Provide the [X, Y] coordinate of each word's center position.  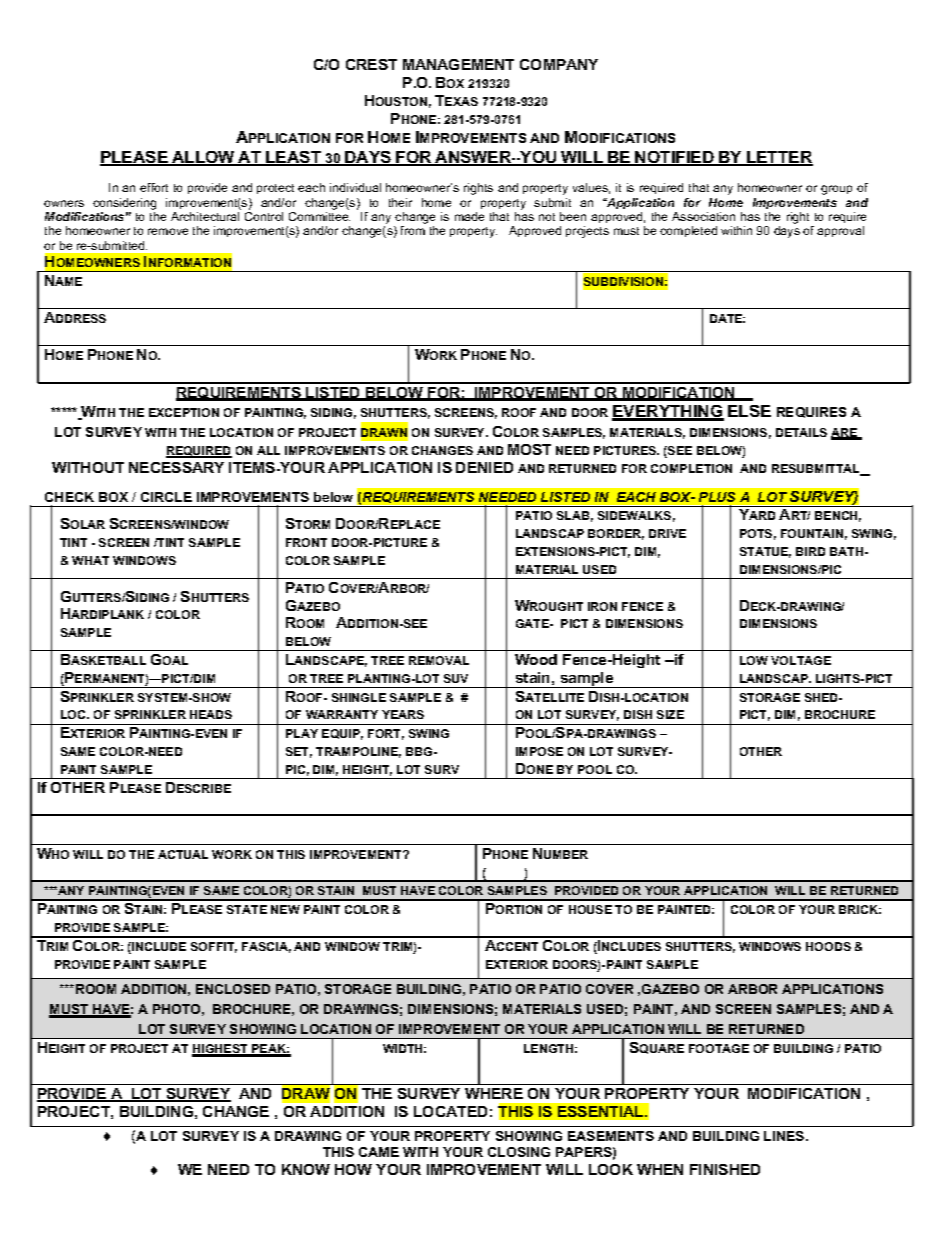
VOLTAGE [801, 660]
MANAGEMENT [458, 64]
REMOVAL [439, 660]
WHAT [90, 560]
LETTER [779, 158]
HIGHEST [221, 1050]
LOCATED [450, 1111]
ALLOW [203, 158]
